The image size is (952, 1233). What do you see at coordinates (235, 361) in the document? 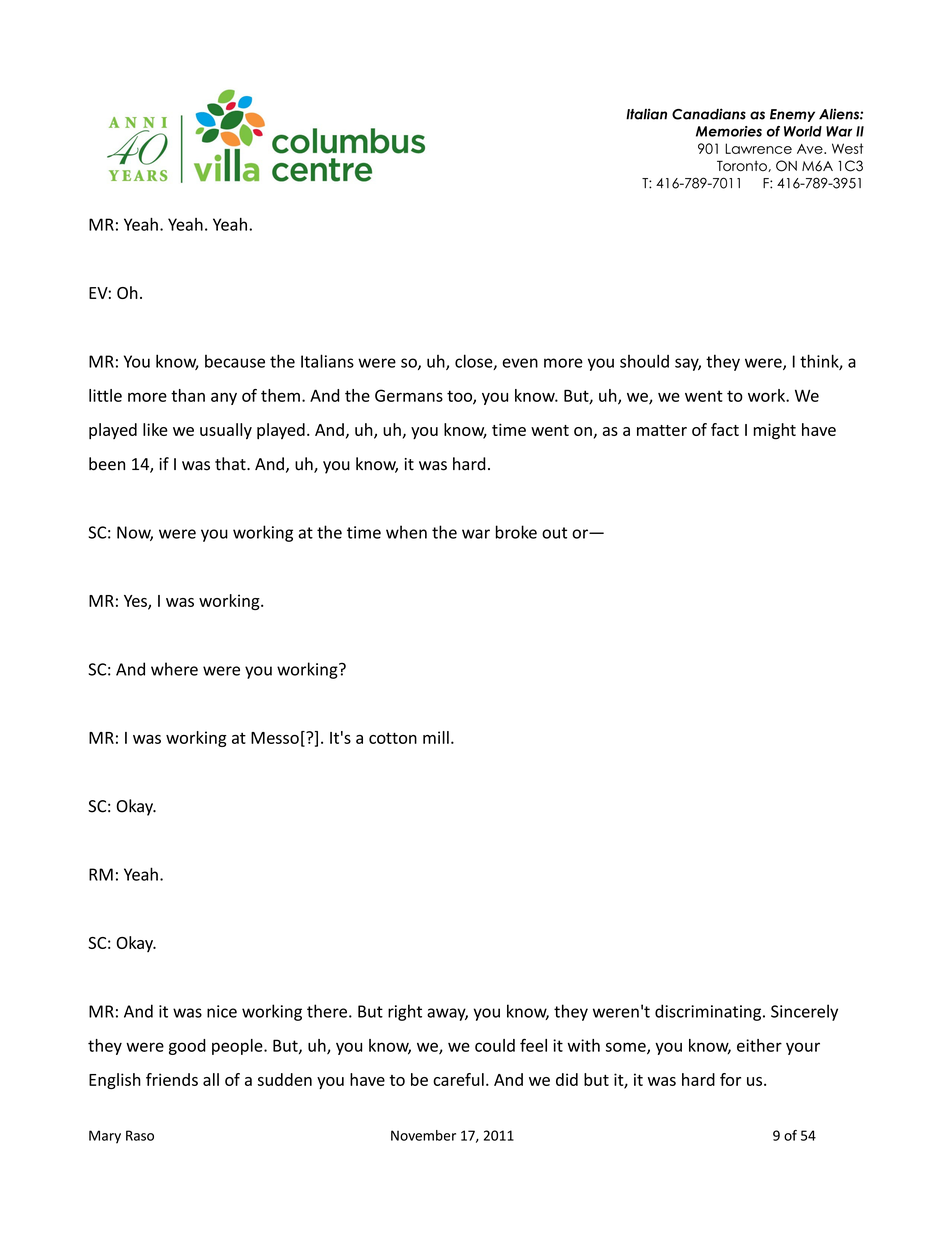
I see `because` at bounding box center [235, 361].
